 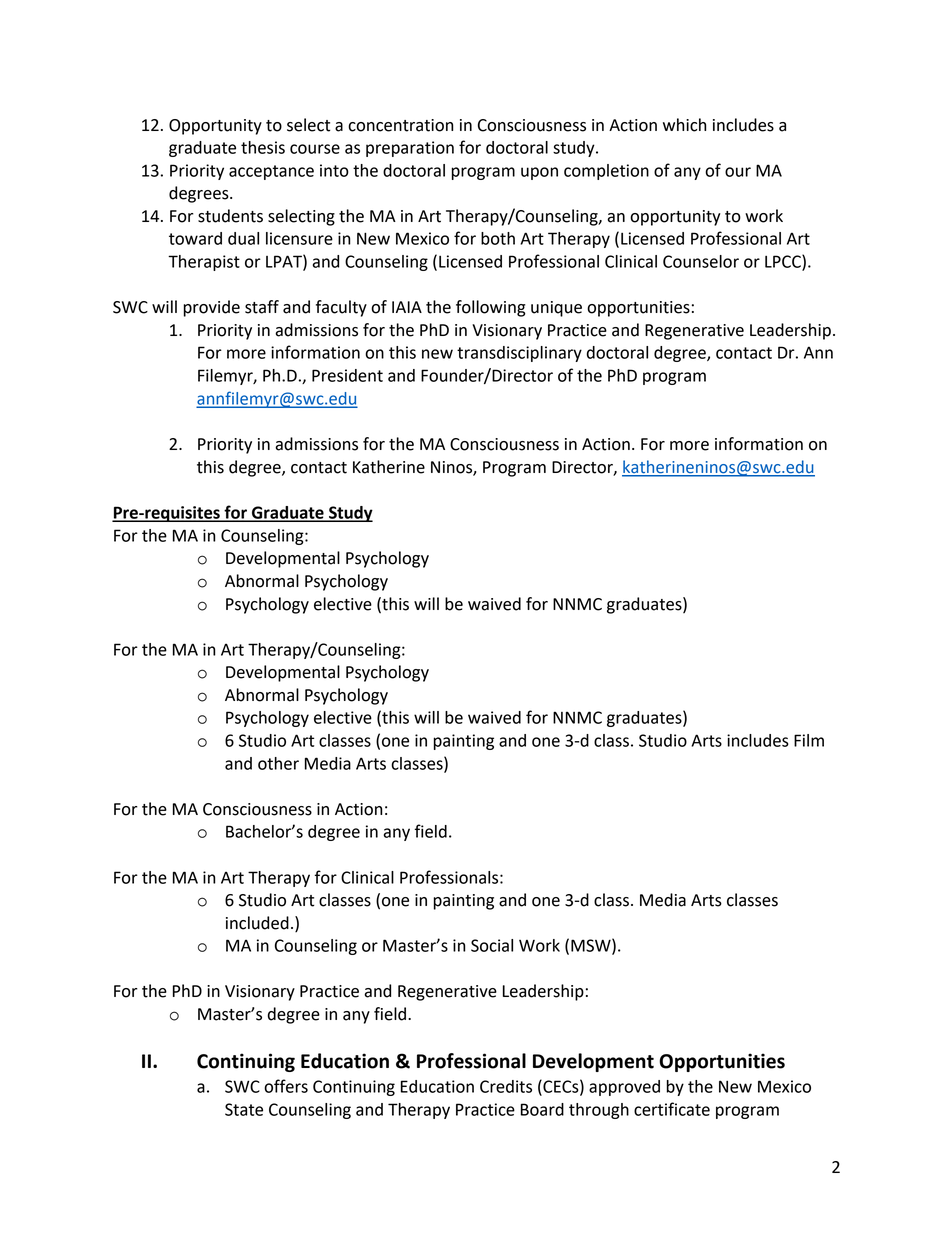 I want to click on following, so click(x=491, y=308).
